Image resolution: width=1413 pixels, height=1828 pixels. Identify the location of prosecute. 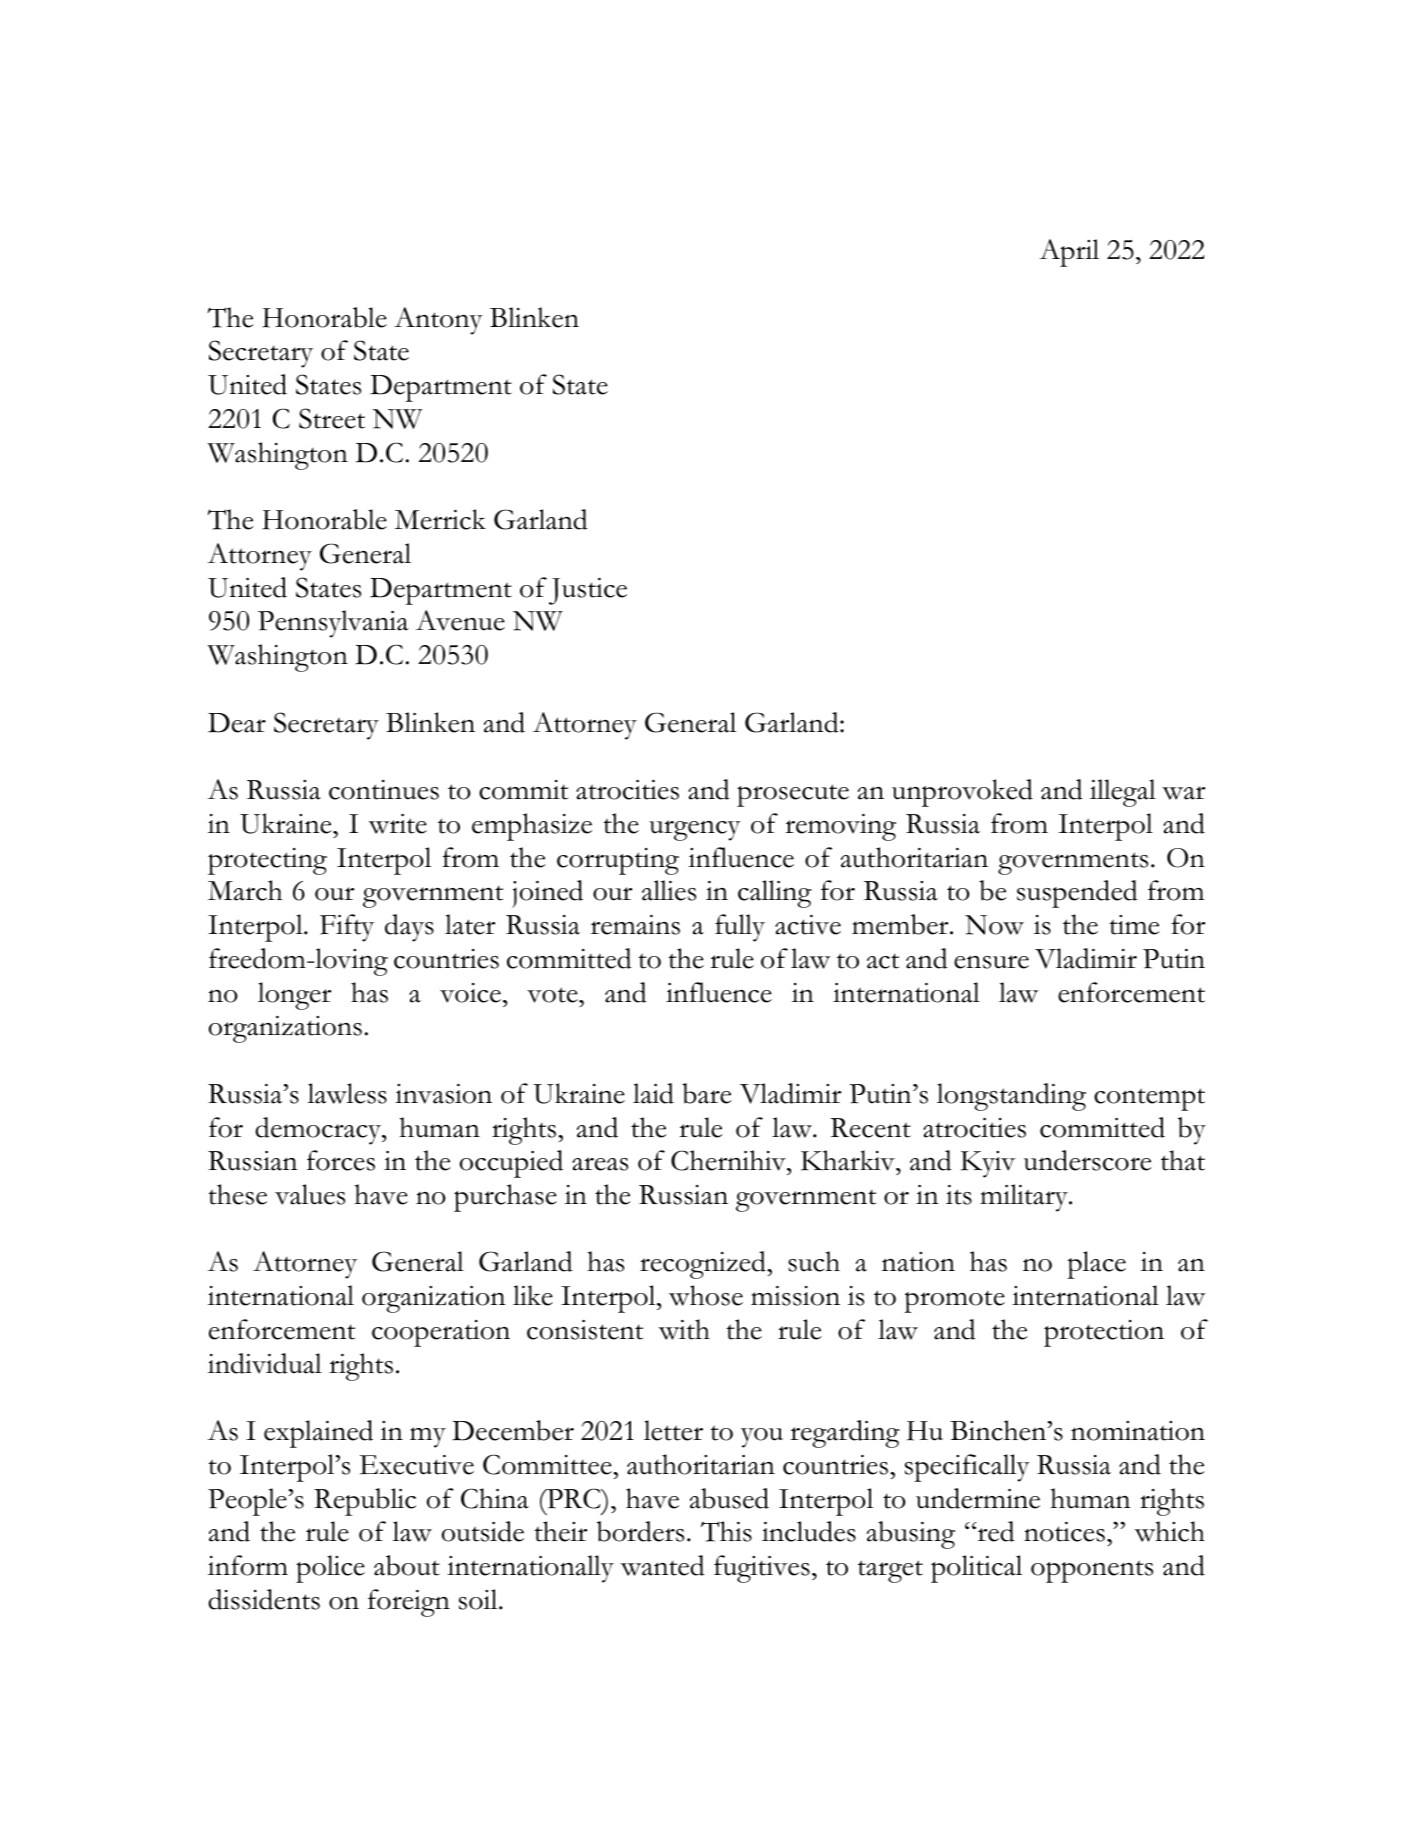
(793, 795).
